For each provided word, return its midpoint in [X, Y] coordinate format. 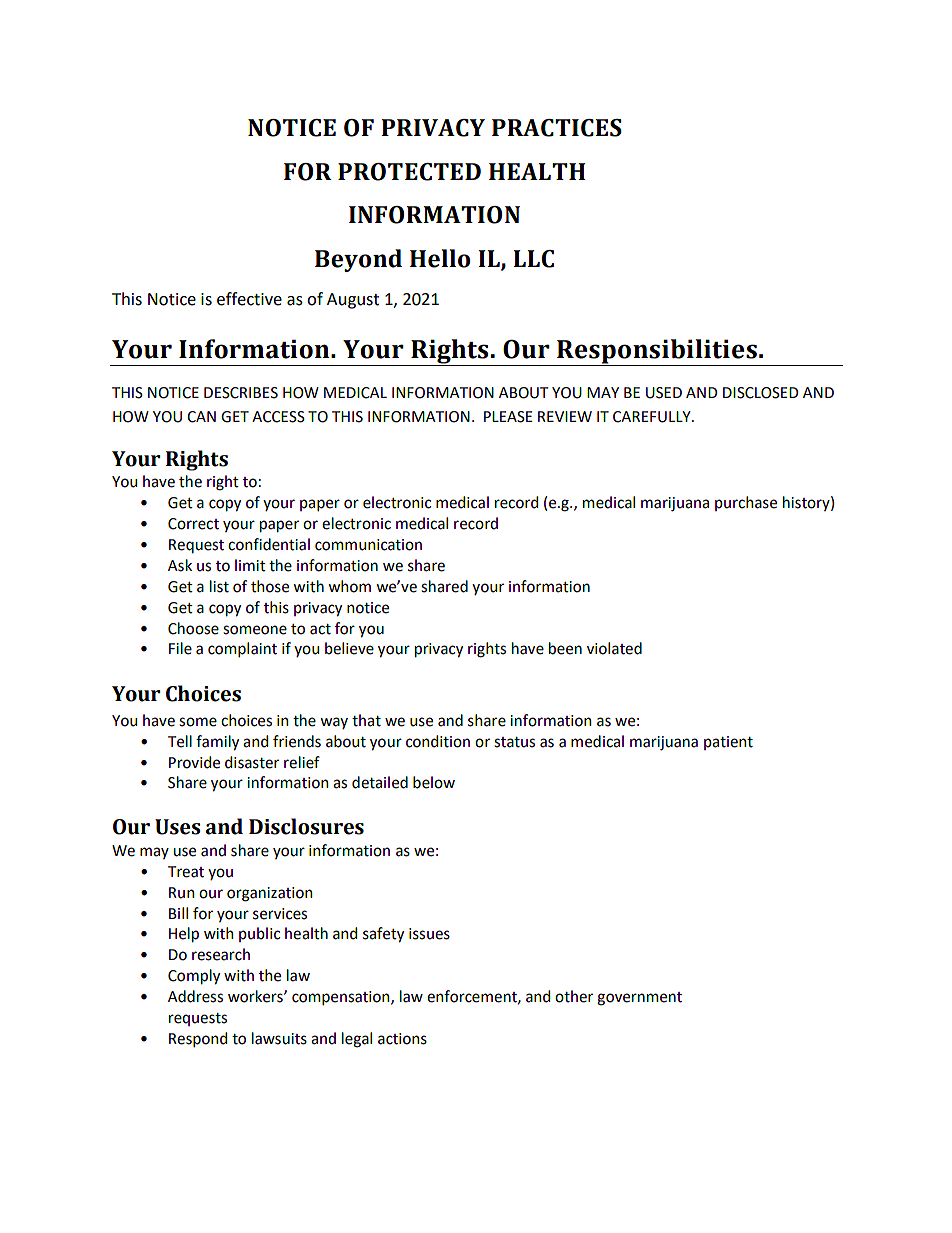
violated [614, 648]
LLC [533, 259]
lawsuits [279, 1038]
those [270, 586]
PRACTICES [557, 128]
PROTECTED [409, 172]
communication [368, 545]
